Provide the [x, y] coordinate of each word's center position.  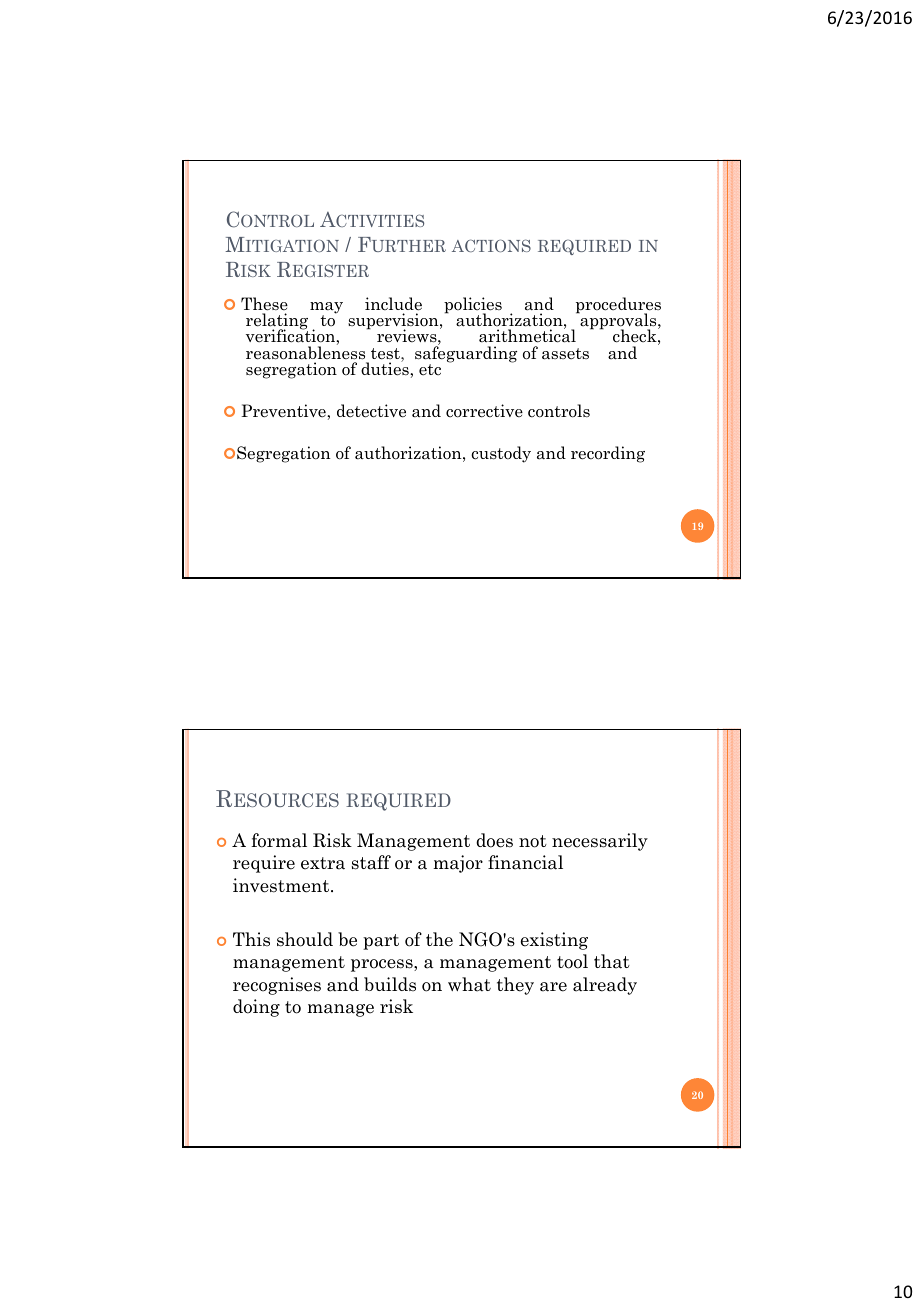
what [469, 984]
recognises [277, 986]
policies [473, 306]
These [264, 304]
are [553, 987]
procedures [618, 306]
